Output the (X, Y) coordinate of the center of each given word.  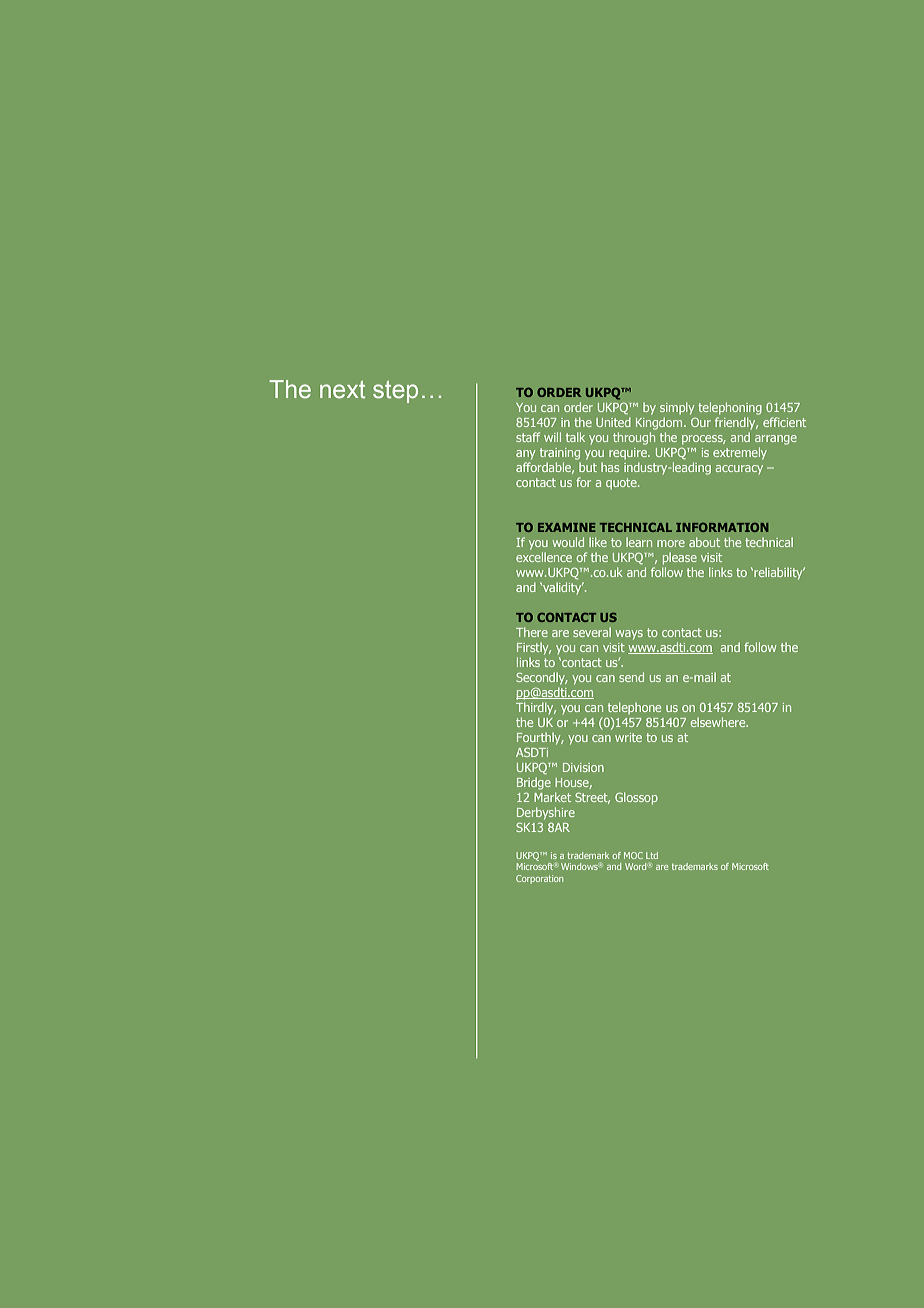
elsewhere (719, 722)
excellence (544, 557)
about (704, 542)
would (568, 542)
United (613, 422)
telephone (634, 708)
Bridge (534, 783)
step (395, 392)
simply (677, 408)
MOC (633, 855)
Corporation (539, 879)
